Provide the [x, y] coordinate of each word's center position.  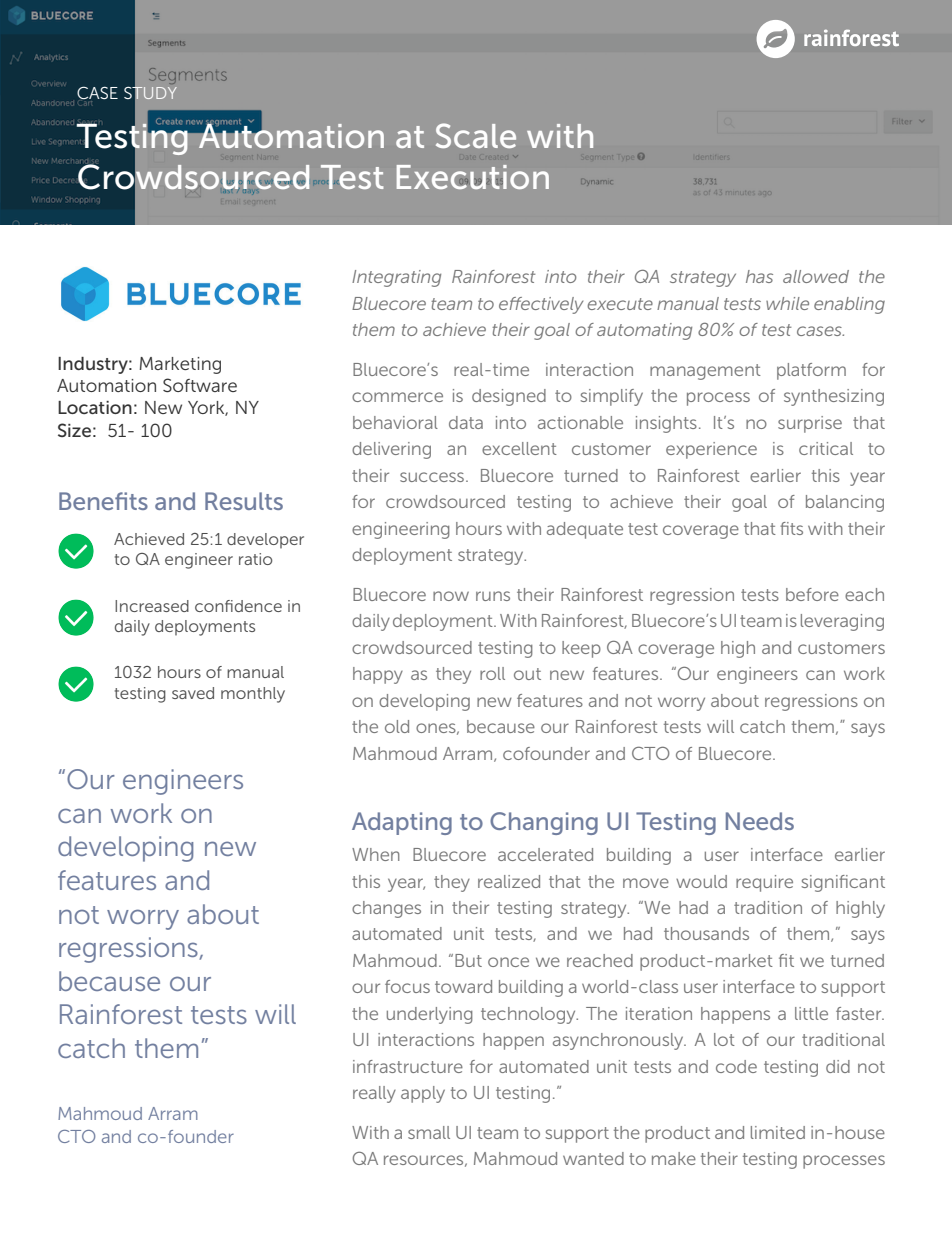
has [759, 276]
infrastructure [408, 1066]
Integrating [396, 278]
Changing [544, 823]
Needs [760, 821]
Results [244, 501]
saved [193, 693]
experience [711, 450]
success [433, 477]
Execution [473, 177]
